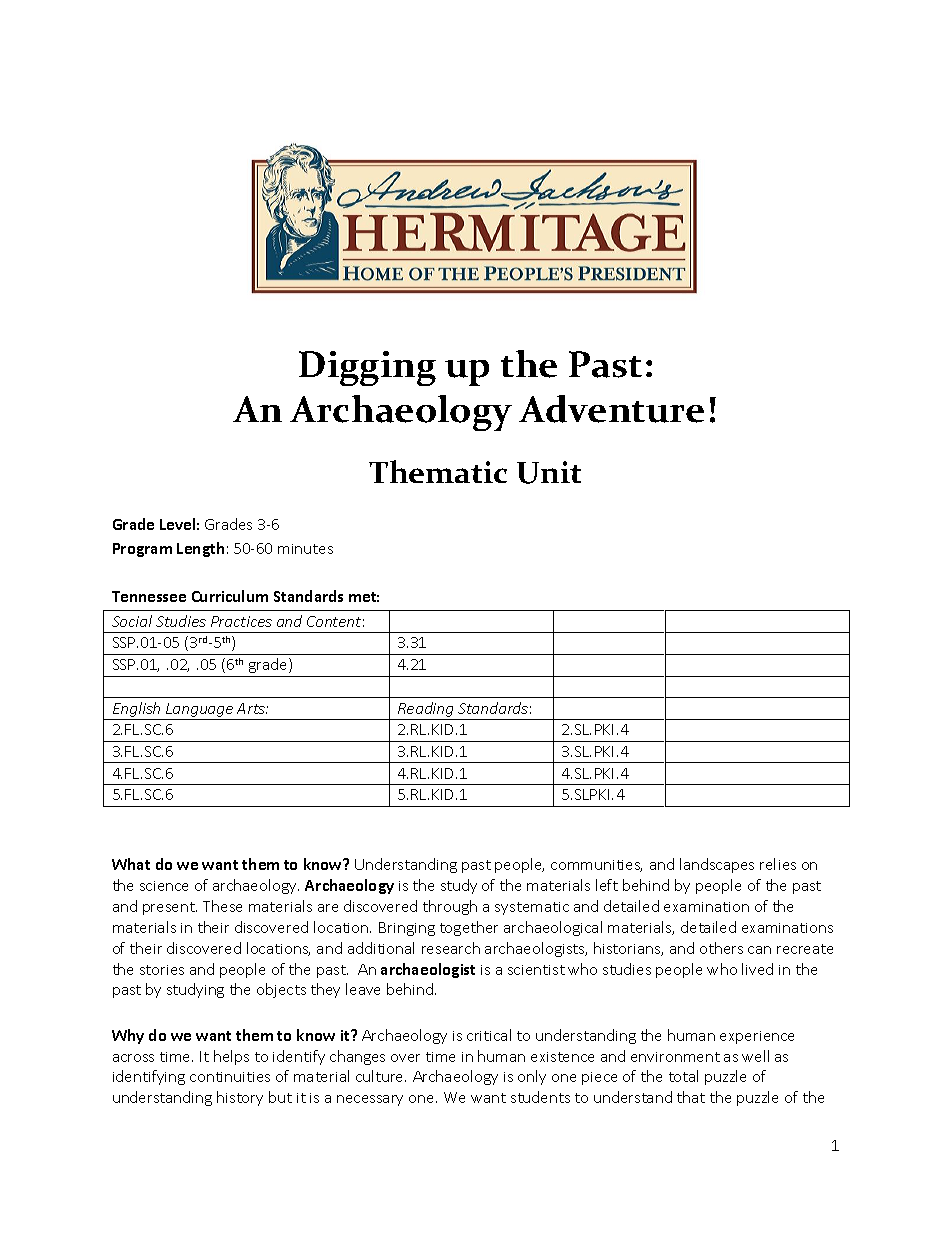 This screenshot has height=1233, width=952. Describe the element at coordinates (200, 711) in the screenshot. I see `Language` at that location.
